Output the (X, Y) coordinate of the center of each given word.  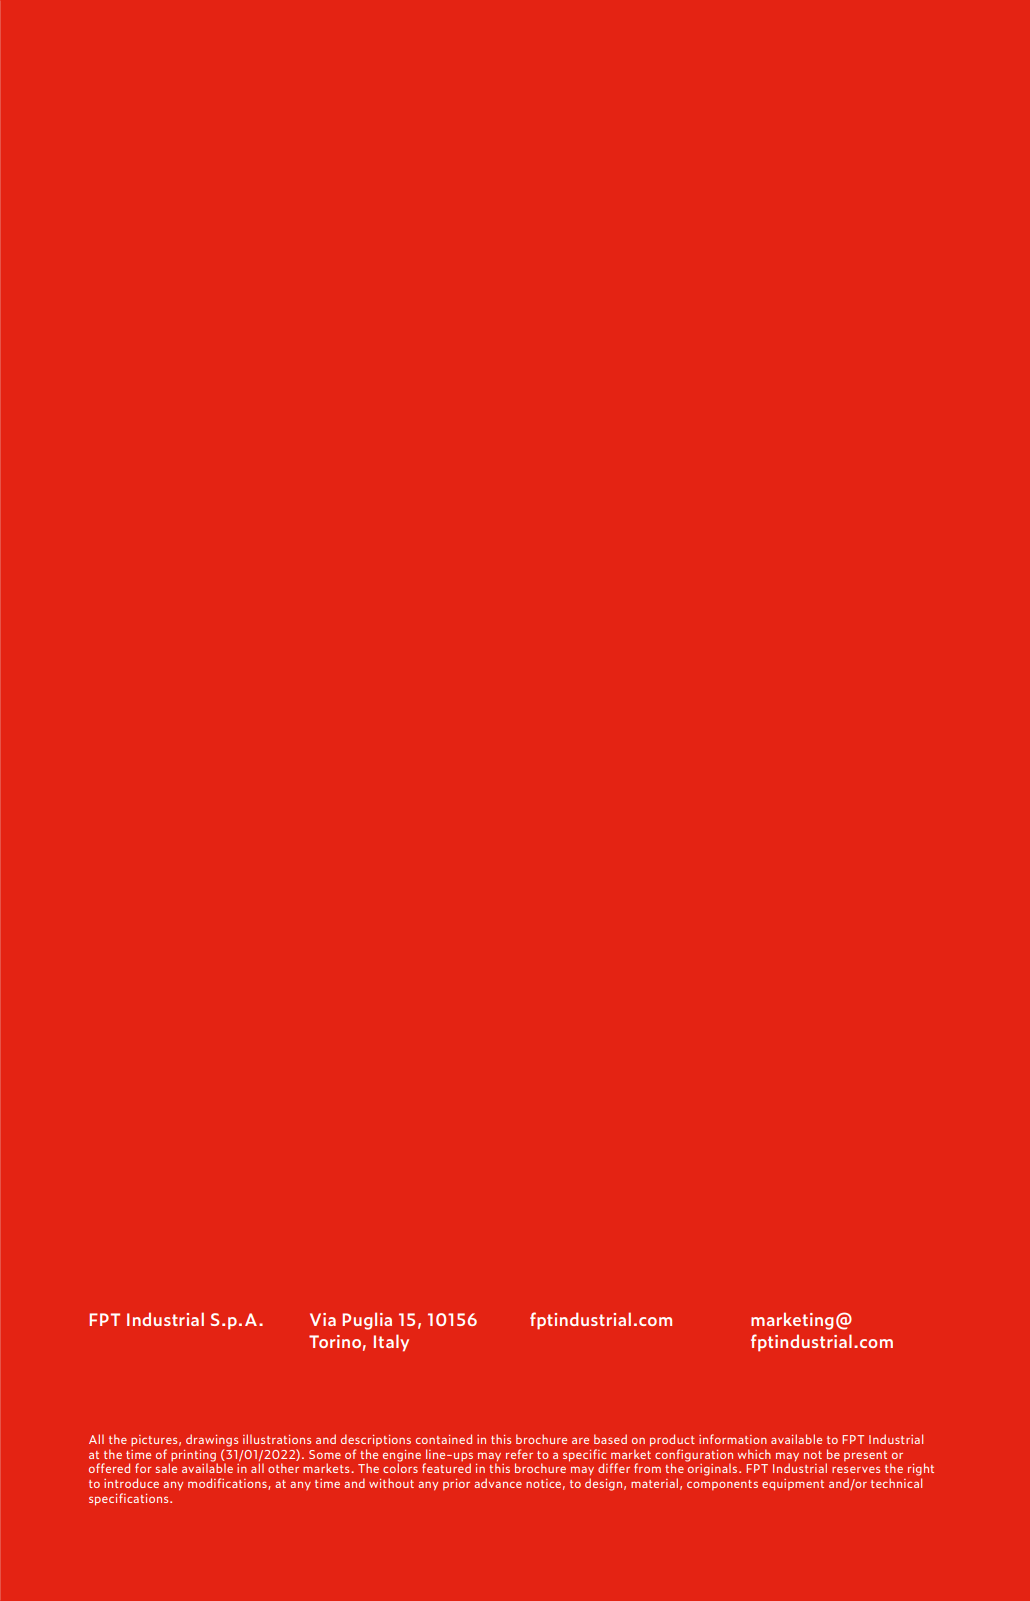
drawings (212, 1440)
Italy (391, 1343)
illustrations (277, 1439)
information (733, 1439)
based (610, 1439)
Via (323, 1319)
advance (498, 1483)
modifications (228, 1484)
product (672, 1440)
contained (444, 1439)
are (580, 1440)
